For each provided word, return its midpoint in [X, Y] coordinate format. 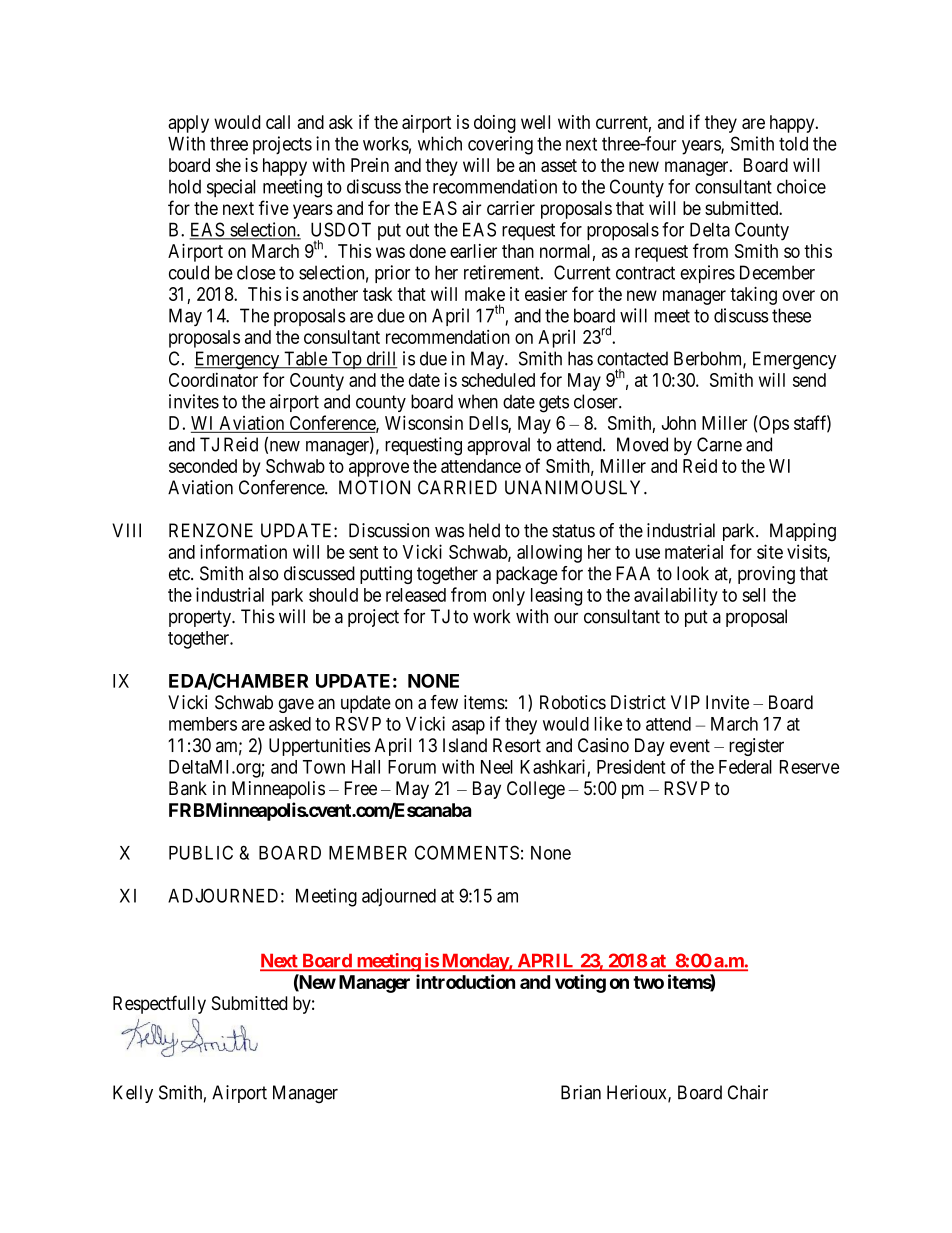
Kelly [133, 1094]
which [440, 143]
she [228, 165]
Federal [745, 767]
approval [498, 446]
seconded [203, 466]
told [793, 144]
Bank [188, 788]
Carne [719, 444]
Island [465, 745]
